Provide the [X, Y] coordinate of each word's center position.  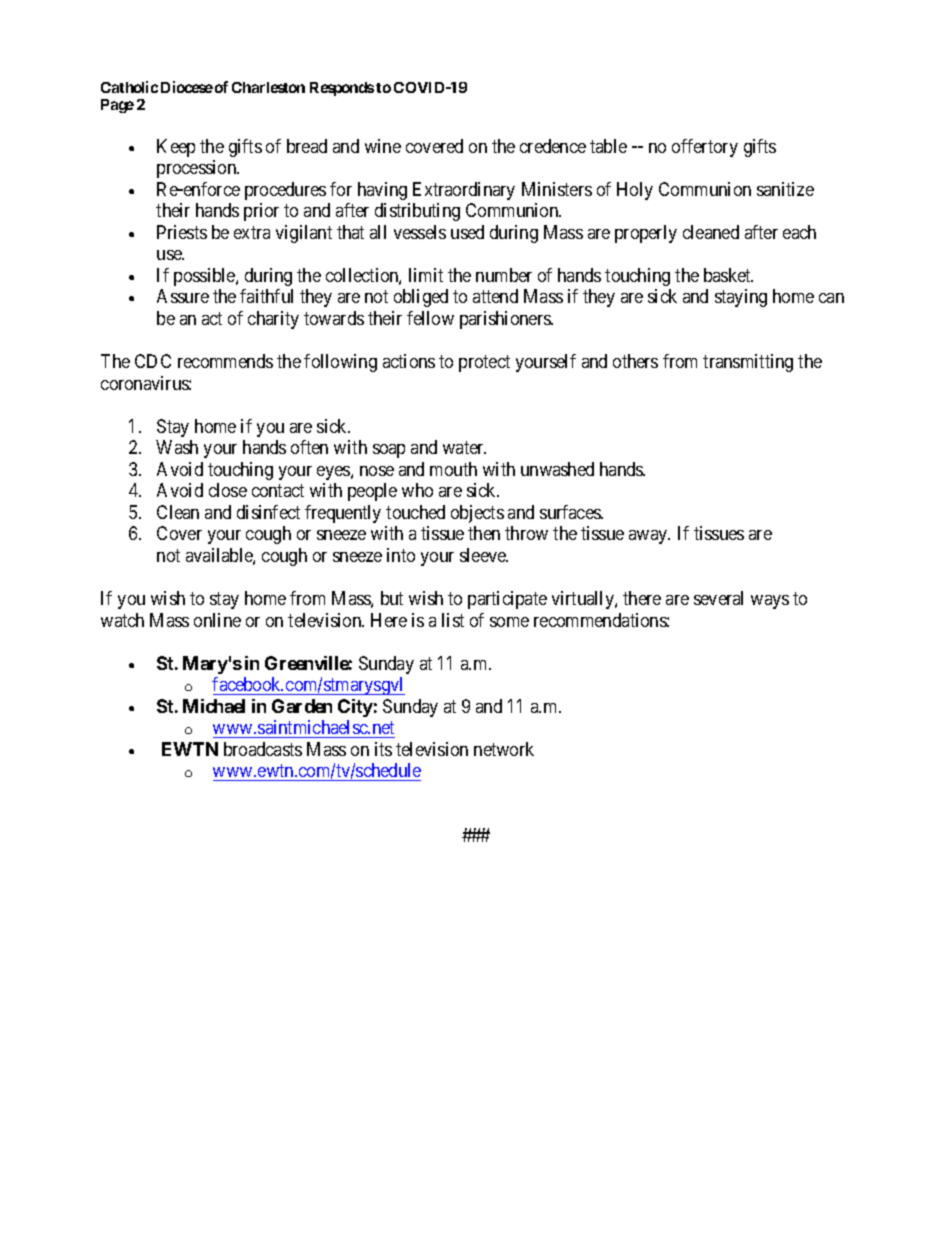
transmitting [748, 363]
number [504, 275]
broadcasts [263, 749]
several [718, 598]
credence [553, 146]
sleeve [484, 555]
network [504, 749]
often [309, 447]
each [799, 232]
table [608, 146]
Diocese [187, 87]
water [464, 448]
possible [205, 277]
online [217, 620]
